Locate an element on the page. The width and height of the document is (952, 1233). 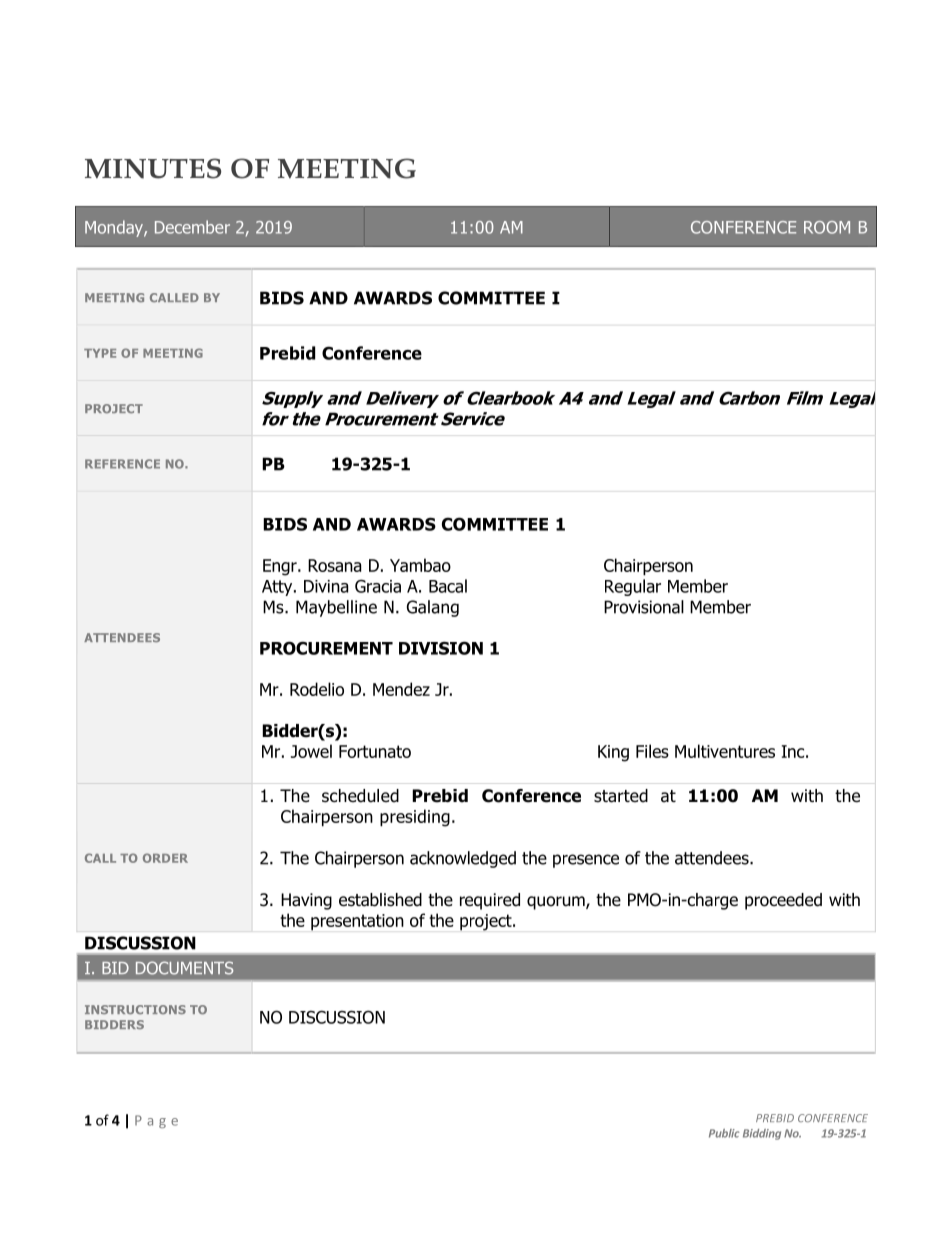
Public is located at coordinates (724, 1133).
